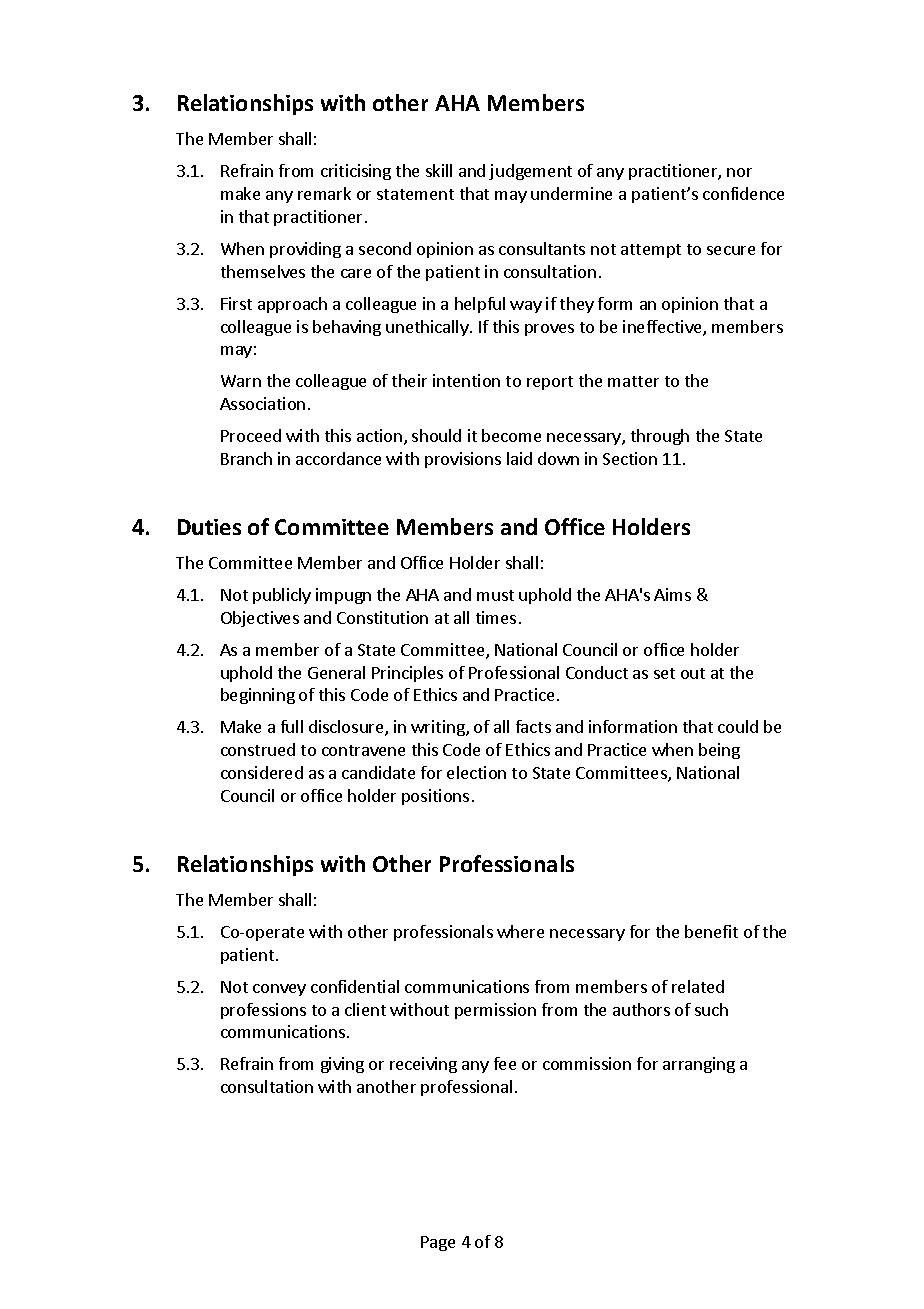  Describe the element at coordinates (279, 990) in the screenshot. I see `convey` at that location.
